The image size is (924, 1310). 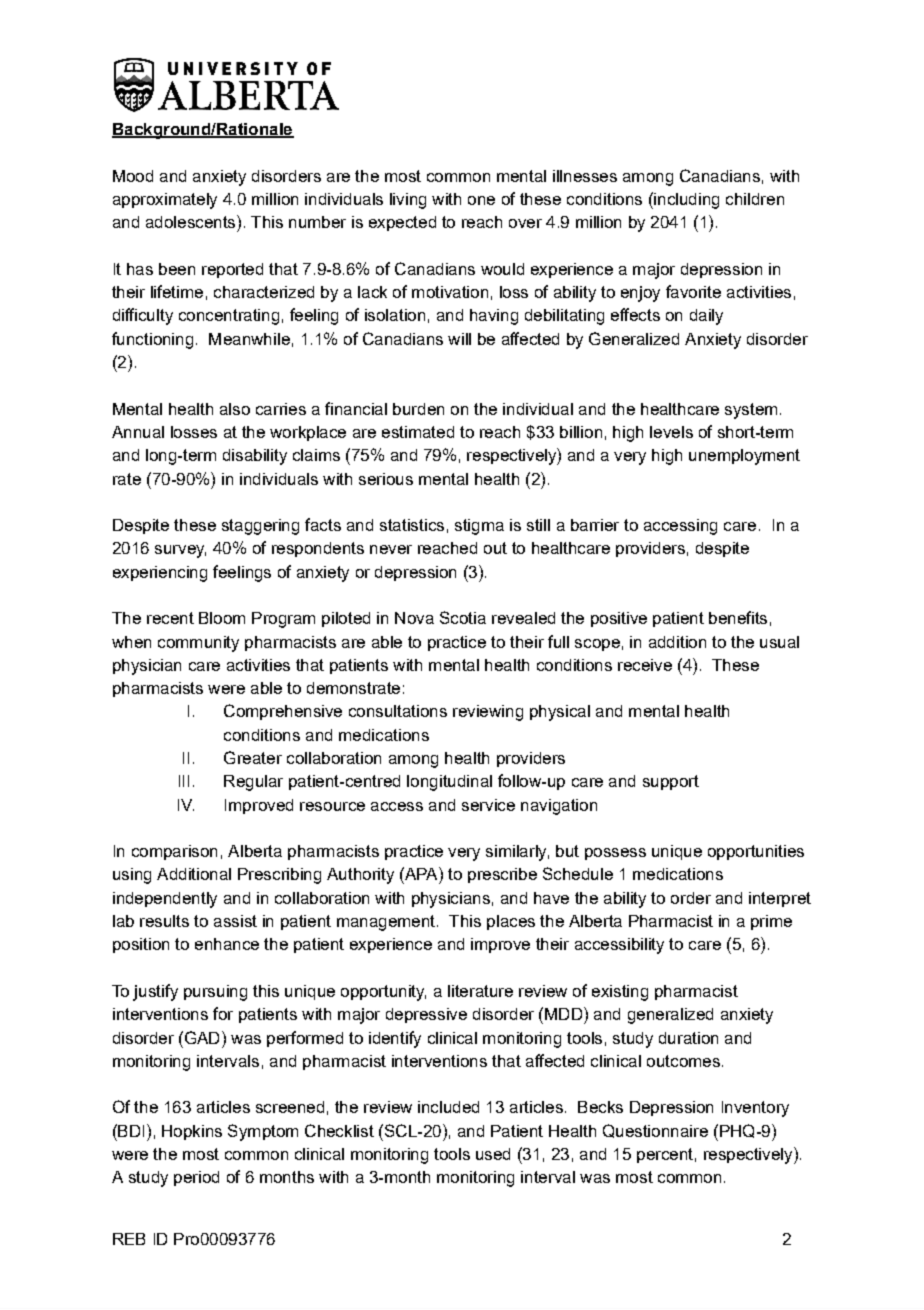 I want to click on consultations, so click(x=398, y=711).
